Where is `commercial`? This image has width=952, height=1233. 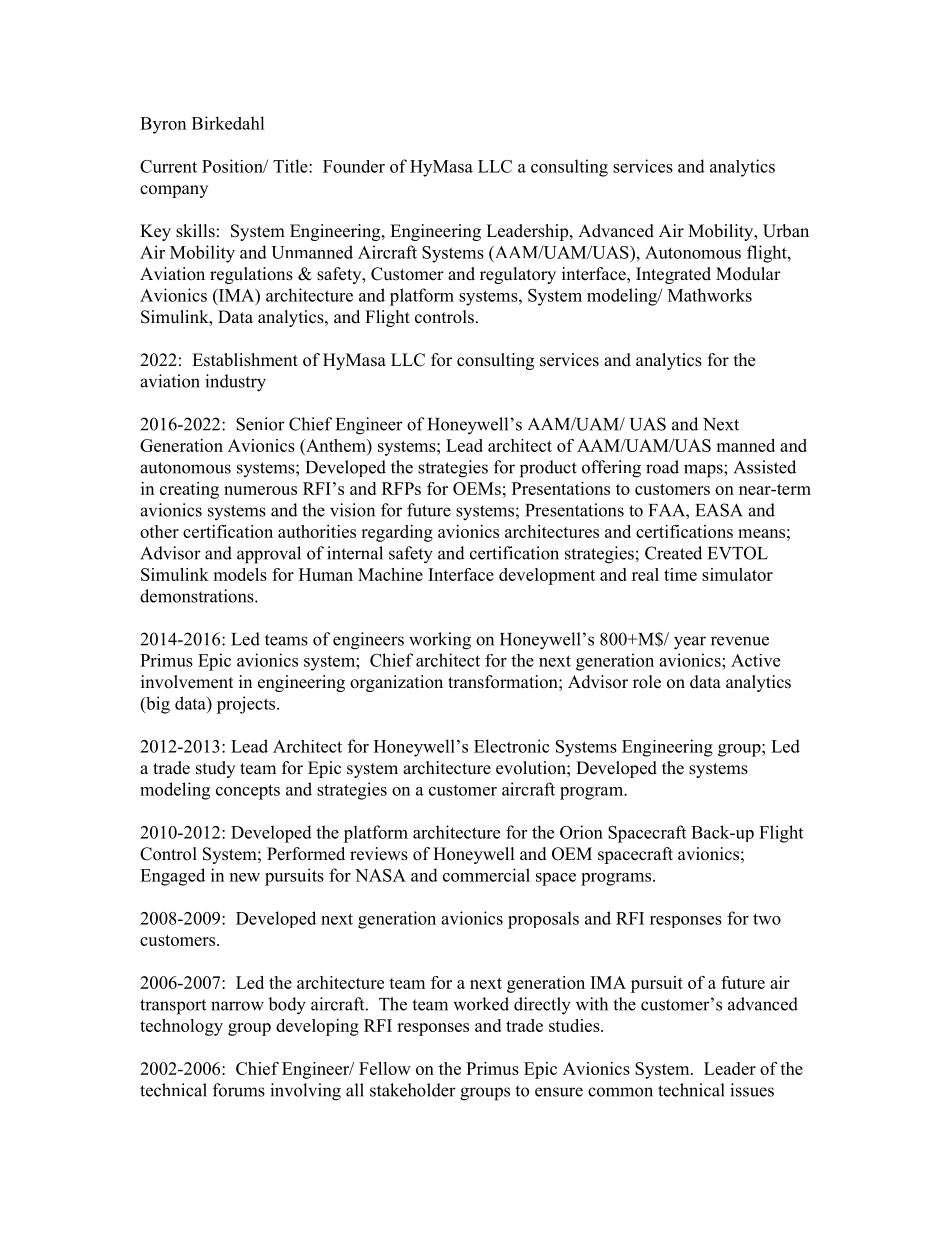 commercial is located at coordinates (486, 875).
